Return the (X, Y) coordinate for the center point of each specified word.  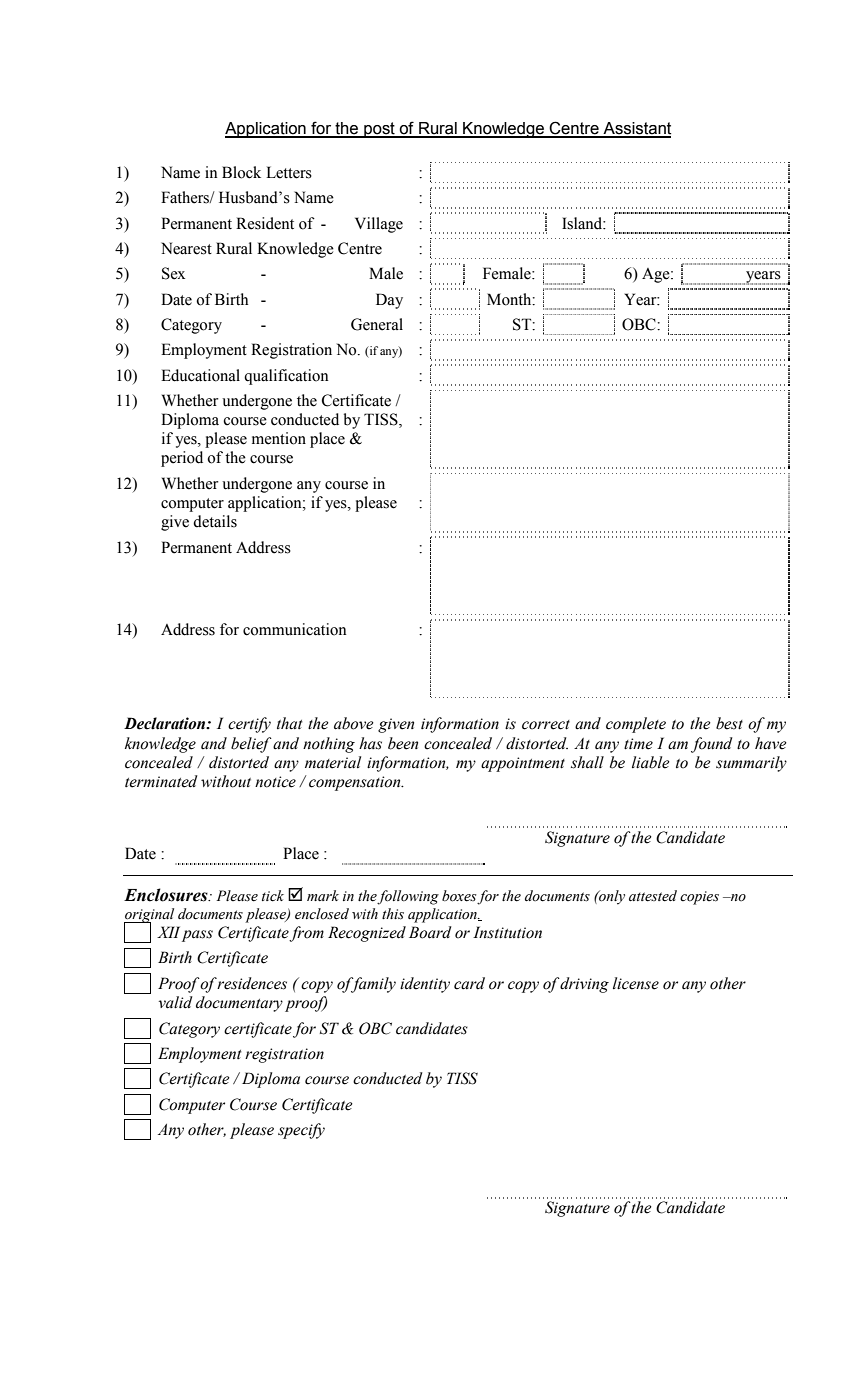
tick (273, 896)
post (379, 130)
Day (389, 301)
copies (699, 898)
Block (241, 172)
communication (295, 629)
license (636, 983)
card (469, 983)
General (377, 324)
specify (301, 1131)
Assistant (636, 129)
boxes (460, 897)
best (729, 723)
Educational (200, 375)
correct (546, 725)
